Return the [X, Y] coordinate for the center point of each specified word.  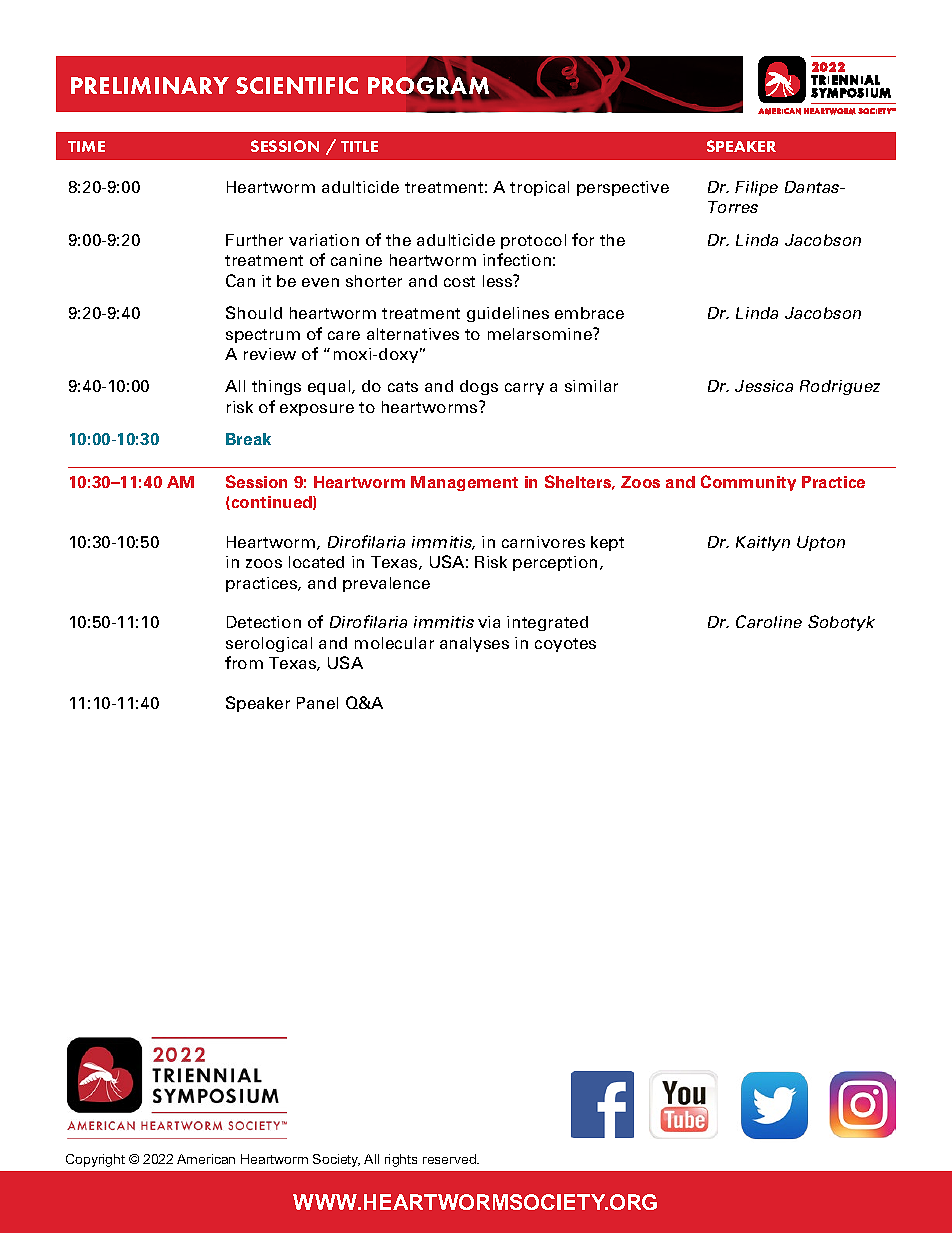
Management [464, 483]
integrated [547, 623]
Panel [317, 703]
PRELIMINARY [150, 85]
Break [248, 439]
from [244, 662]
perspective [623, 188]
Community [748, 483]
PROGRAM [429, 86]
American [206, 1159]
